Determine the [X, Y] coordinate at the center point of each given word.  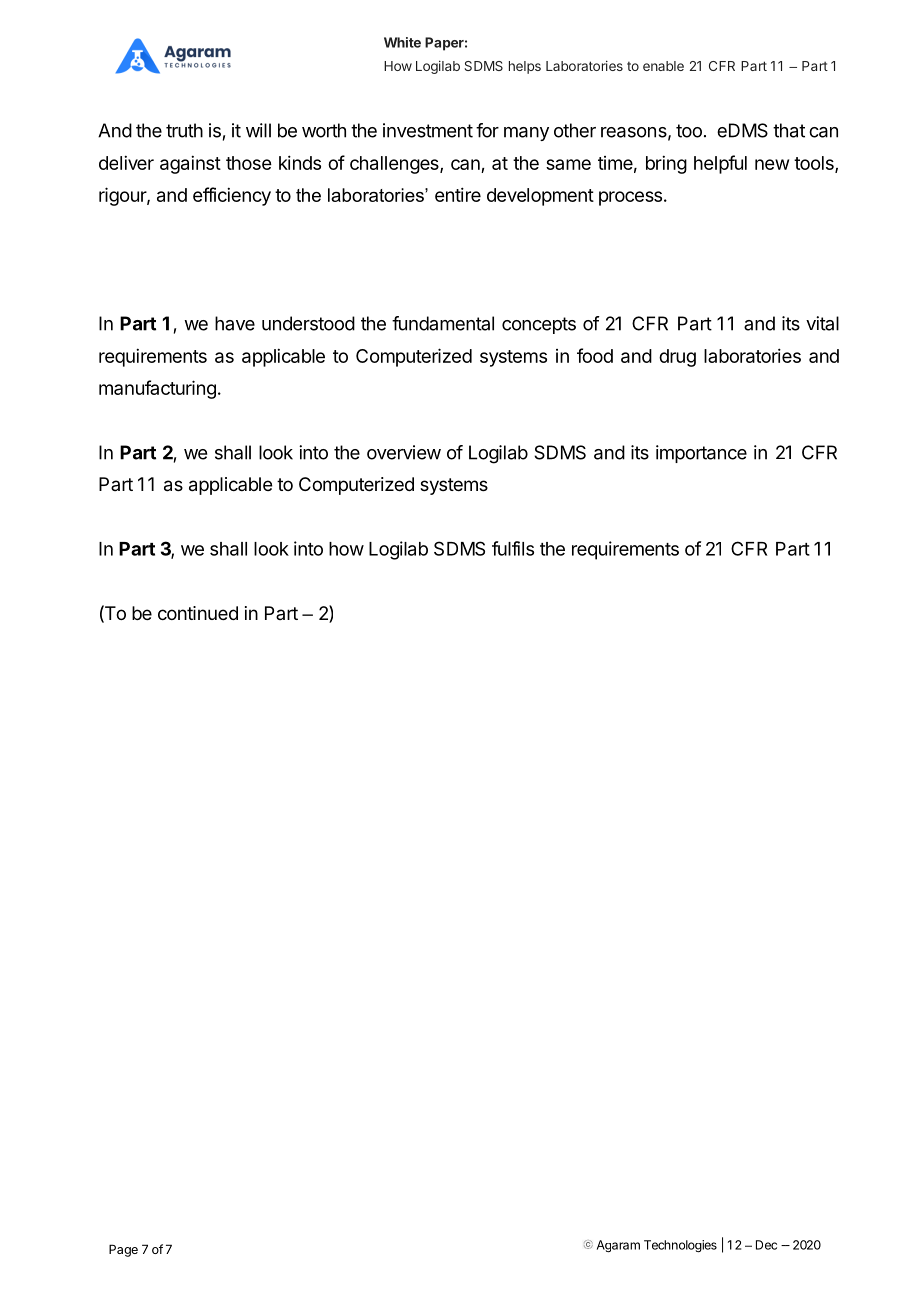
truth [184, 130]
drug [677, 358]
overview [404, 452]
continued [198, 613]
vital [822, 323]
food [595, 355]
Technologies [680, 1246]
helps [525, 67]
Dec [766, 1245]
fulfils [513, 548]
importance [701, 454]
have [235, 323]
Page [123, 1250]
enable [663, 66]
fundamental [443, 323]
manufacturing [157, 389]
